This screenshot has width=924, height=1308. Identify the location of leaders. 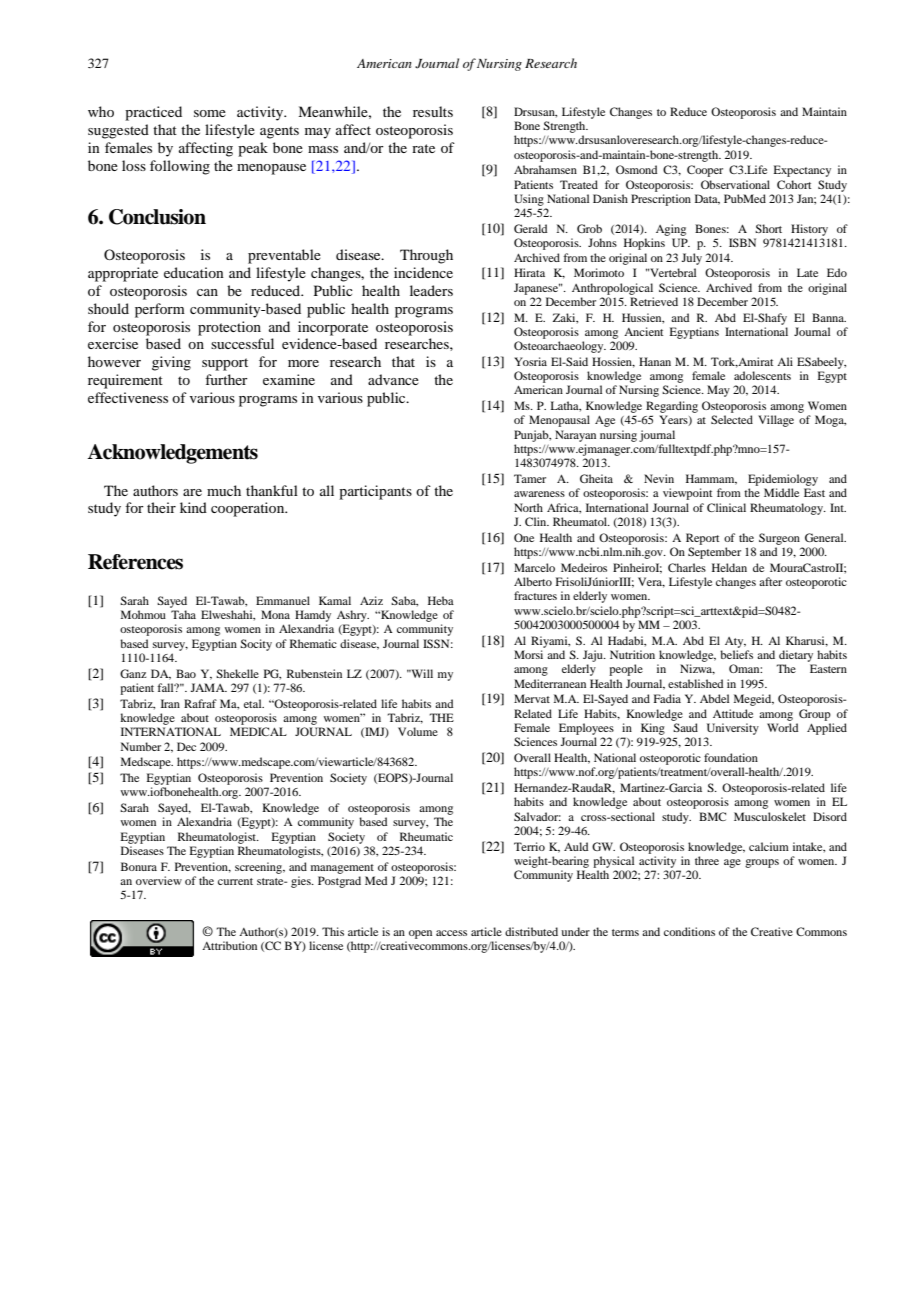
(431, 290).
